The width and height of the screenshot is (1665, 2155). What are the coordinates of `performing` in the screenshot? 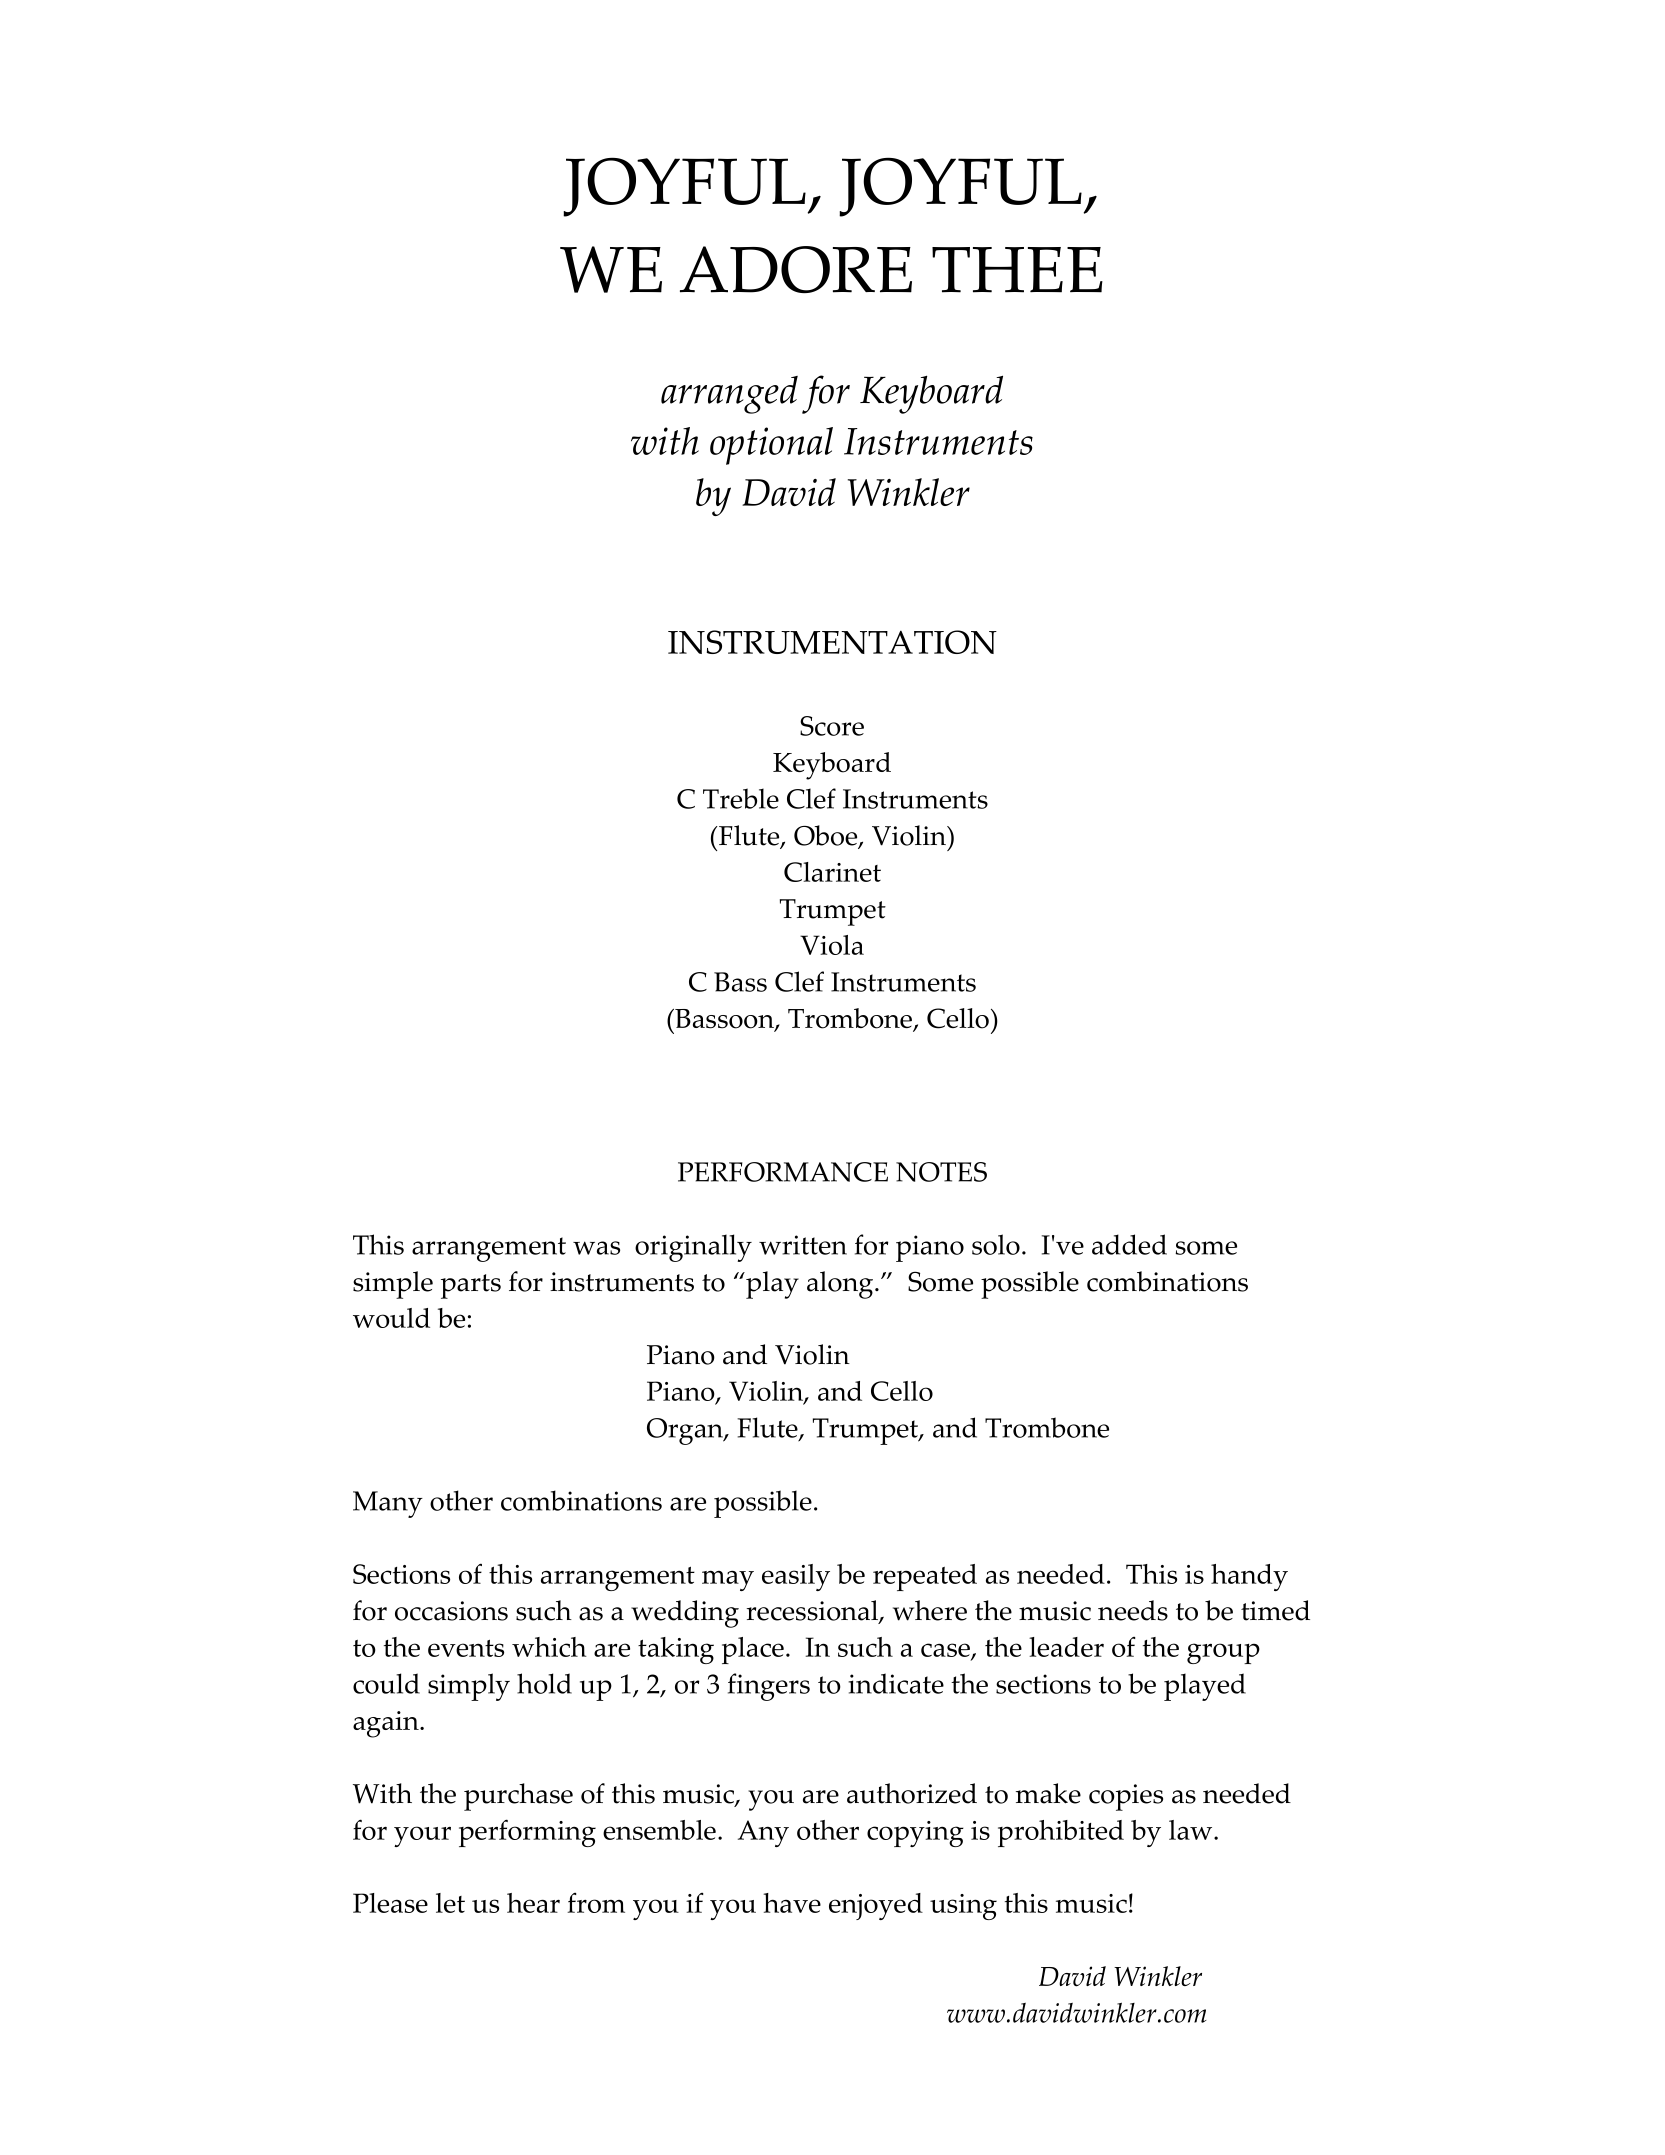 It's located at (527, 1833).
